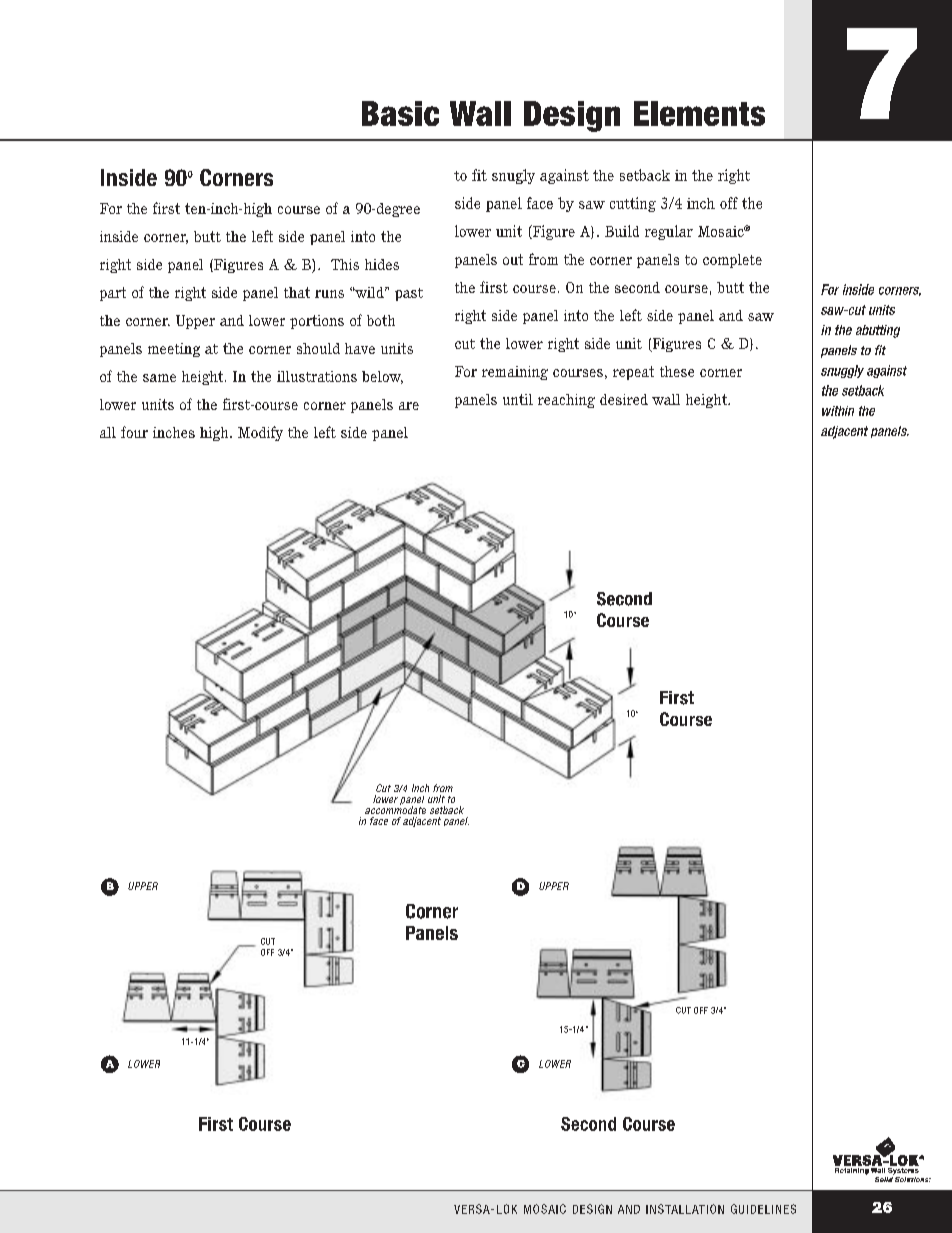 The image size is (952, 1233). I want to click on Basic, so click(400, 113).
